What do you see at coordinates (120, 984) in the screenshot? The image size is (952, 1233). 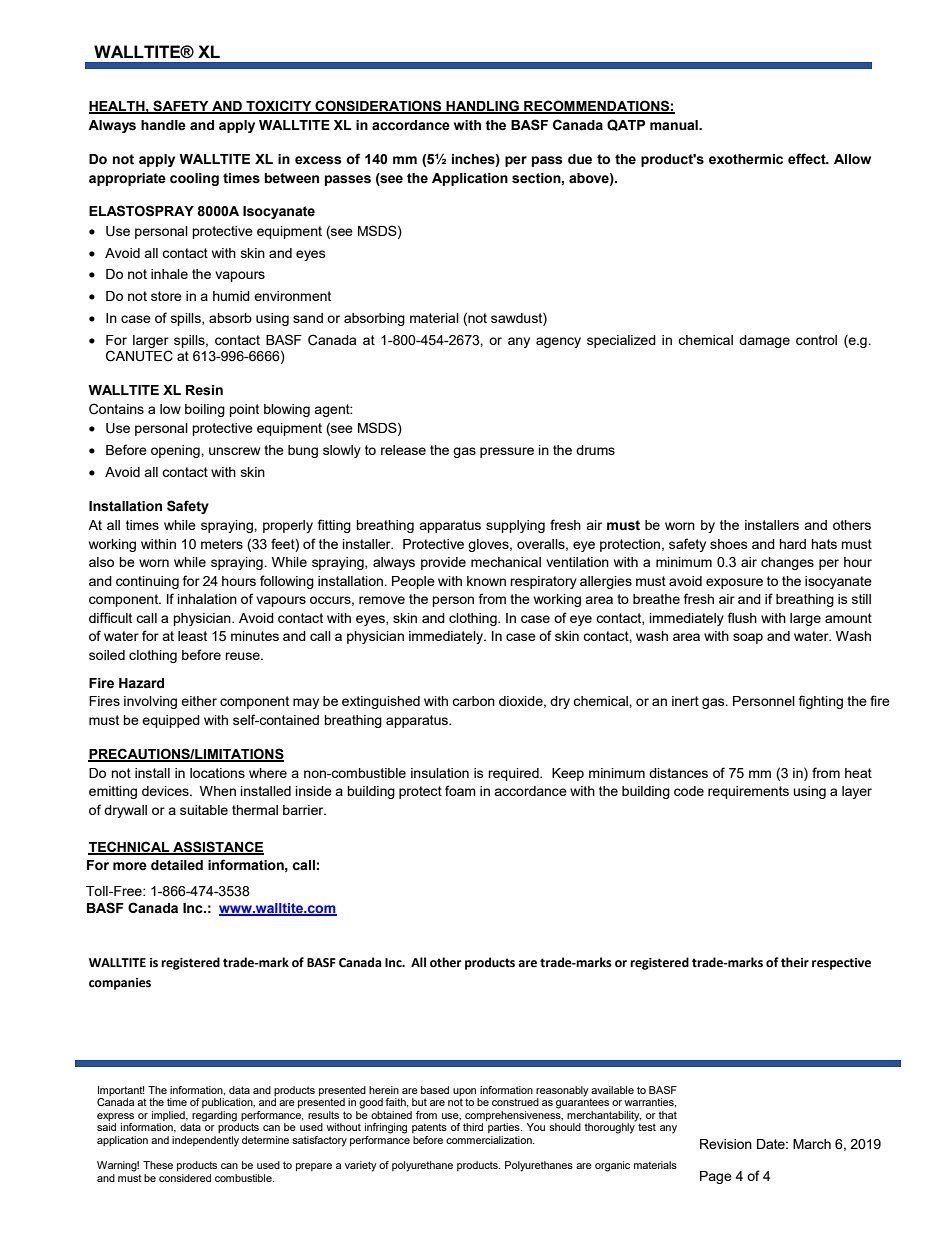 I see `companies` at bounding box center [120, 984].
